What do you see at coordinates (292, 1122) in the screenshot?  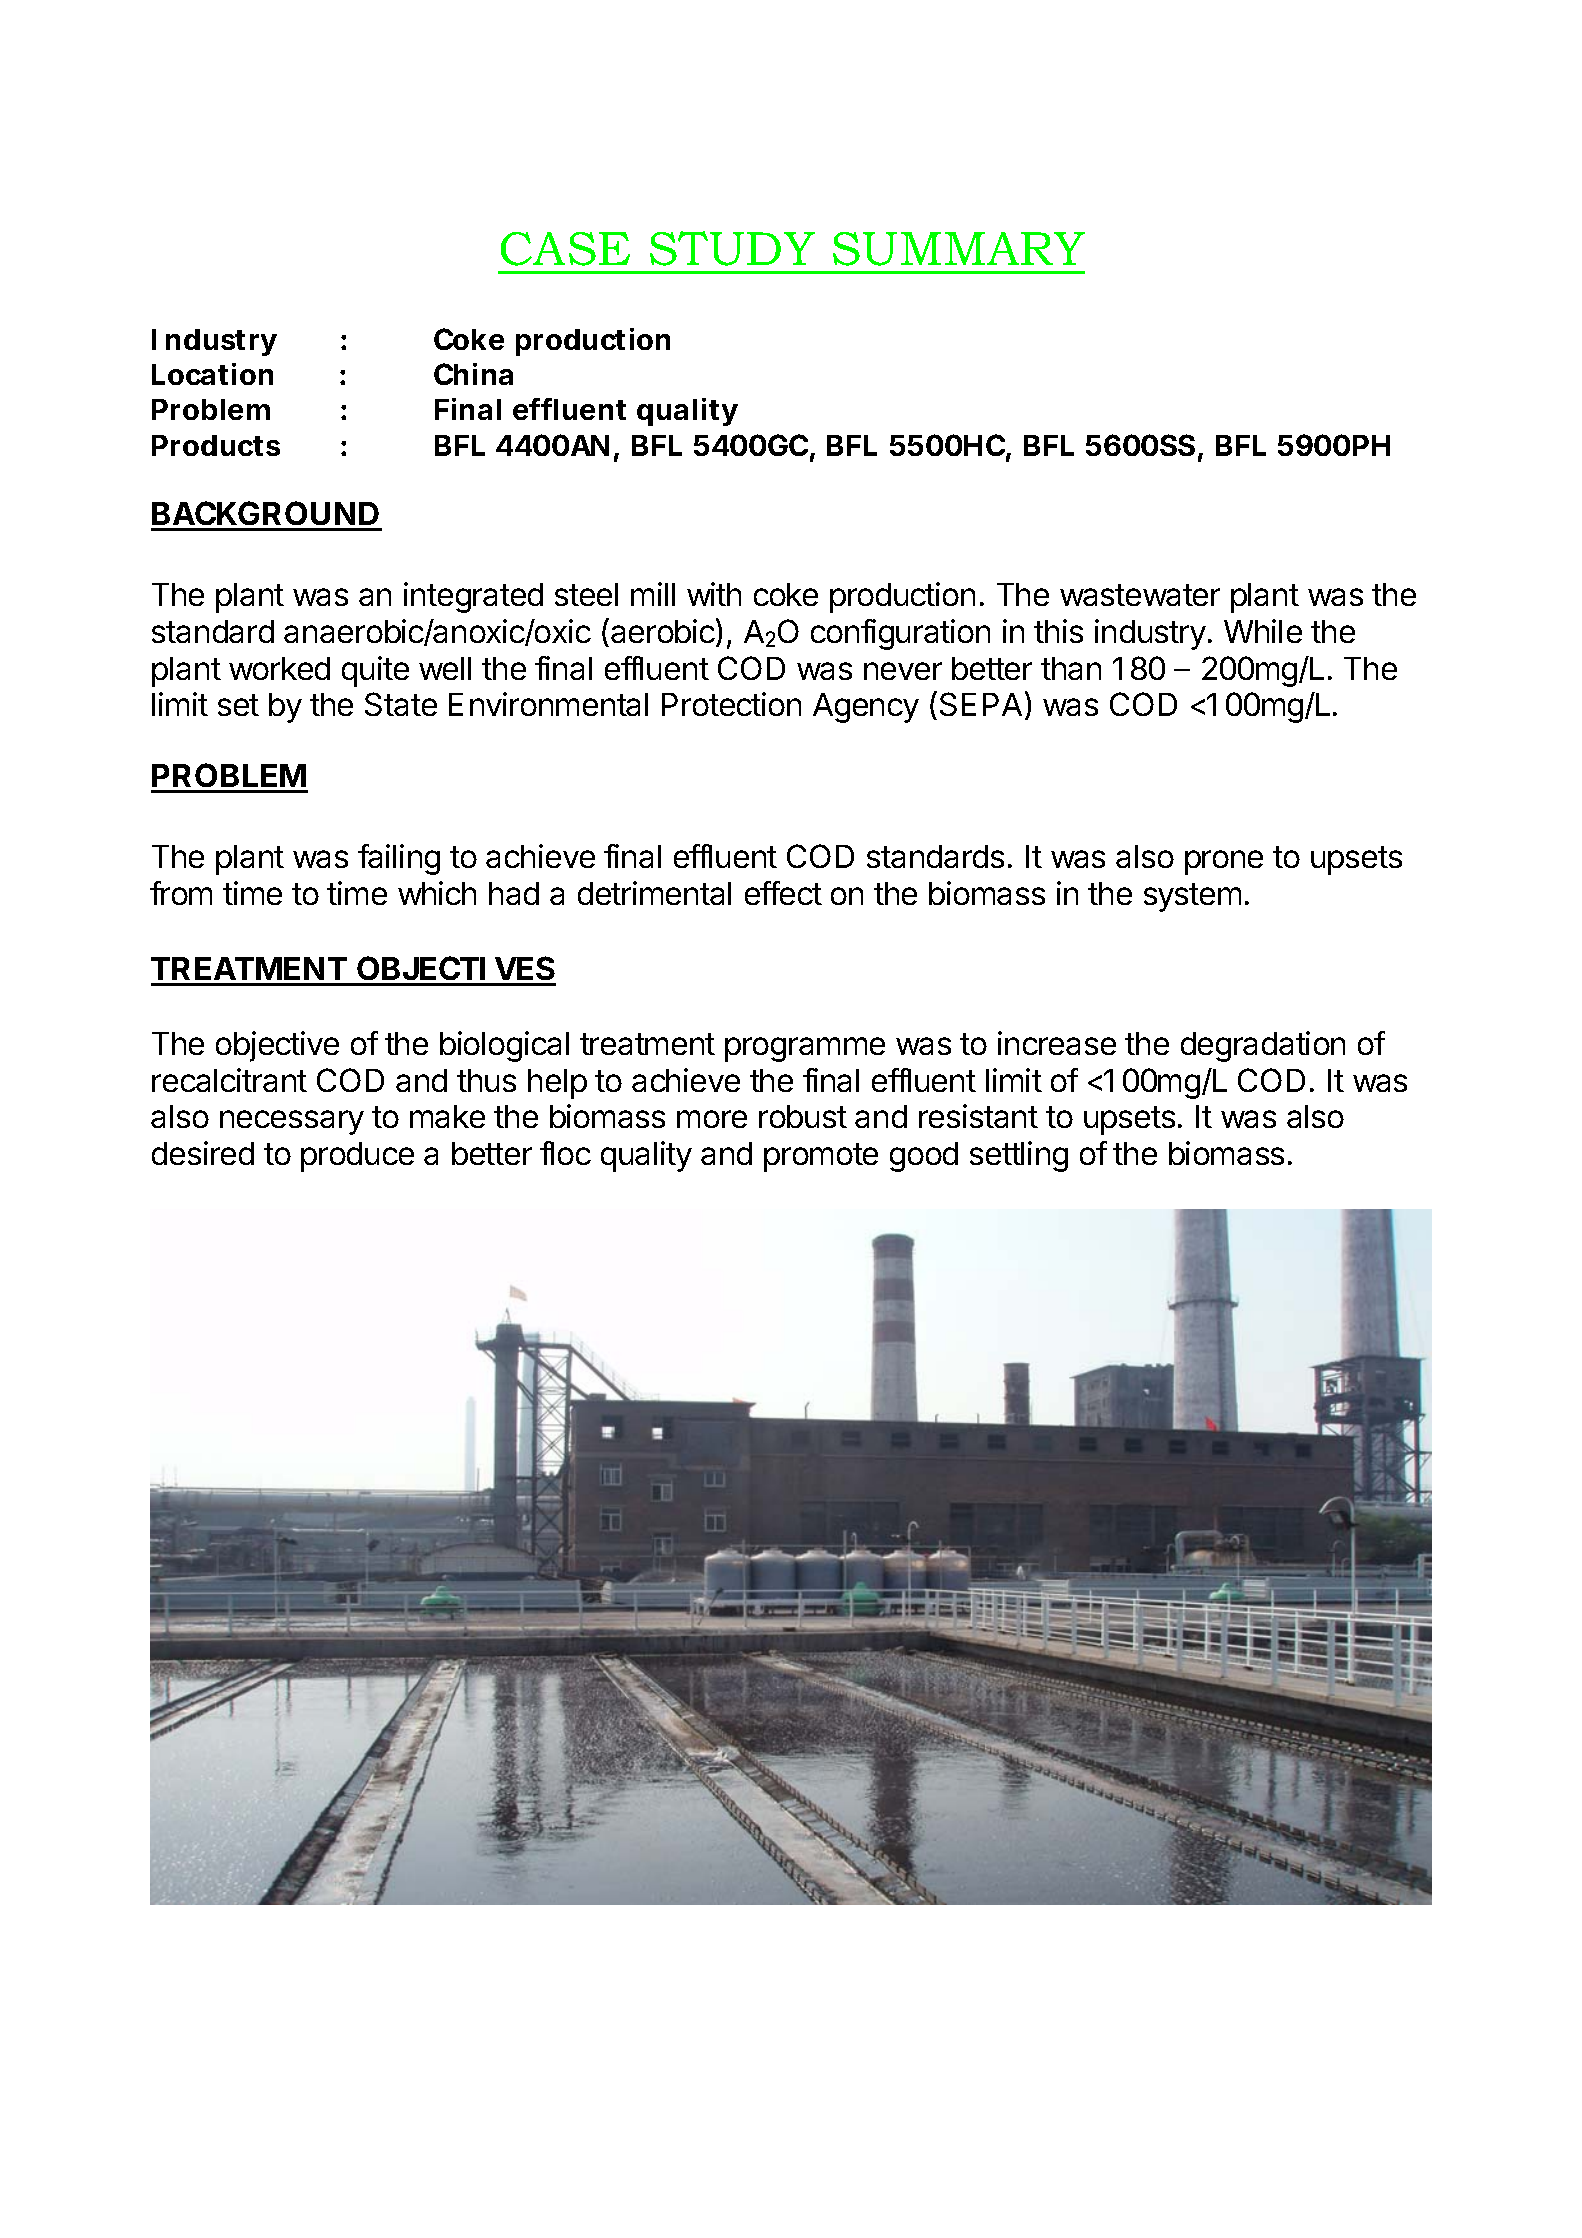 I see `necessary` at bounding box center [292, 1122].
